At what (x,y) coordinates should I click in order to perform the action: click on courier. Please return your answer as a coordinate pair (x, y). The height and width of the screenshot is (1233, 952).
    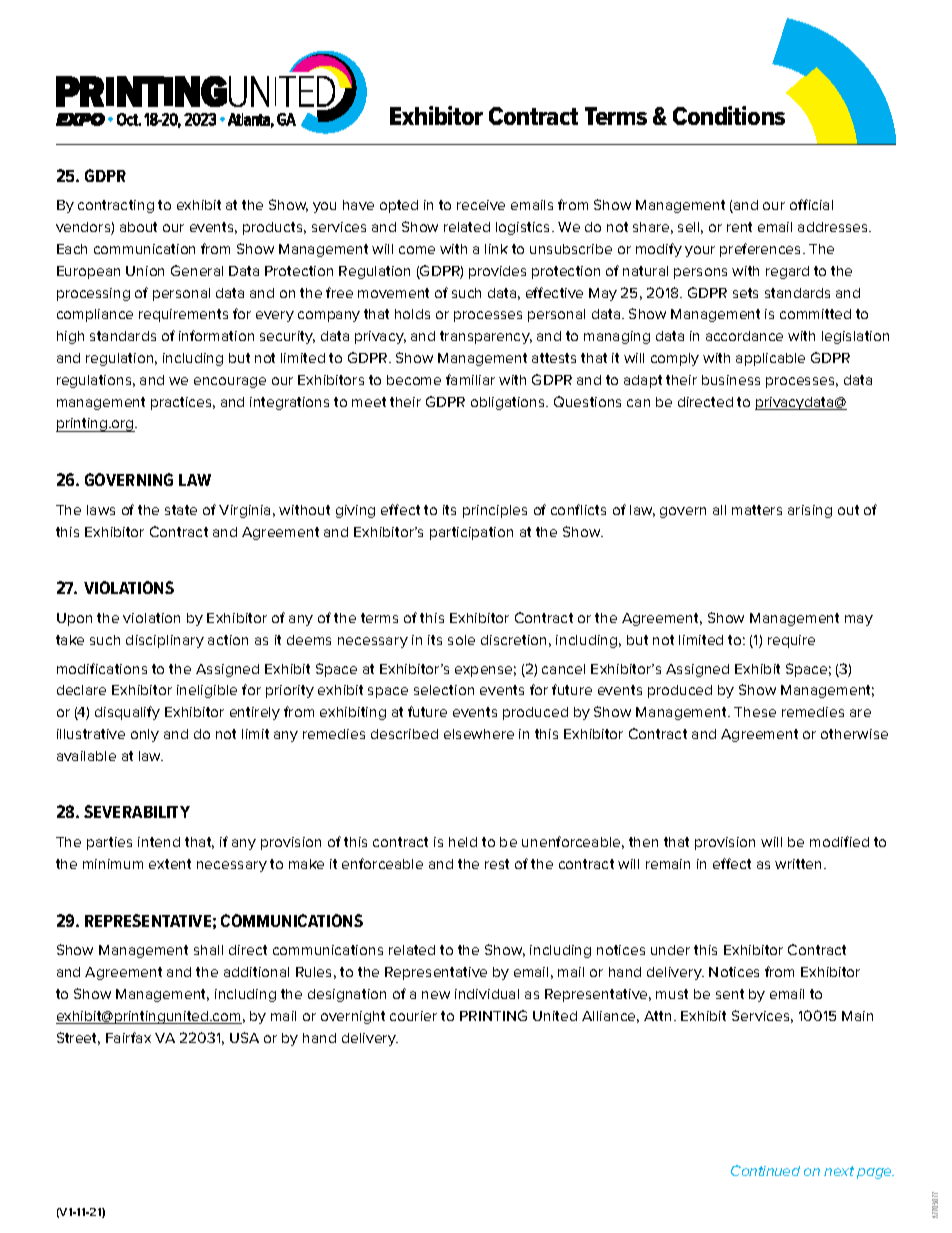
    Looking at the image, I should click on (413, 1016).
